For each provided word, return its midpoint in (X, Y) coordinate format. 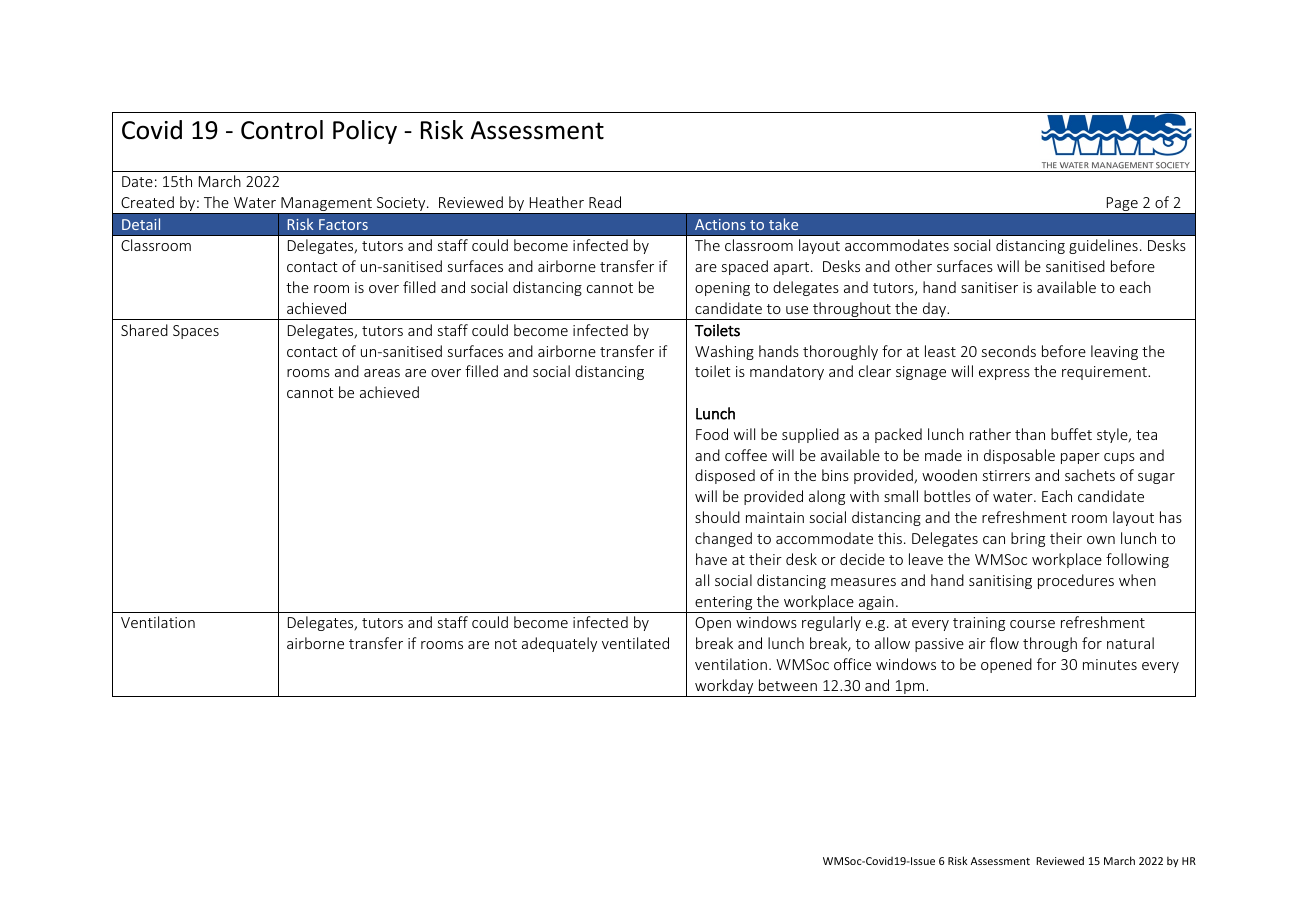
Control (282, 130)
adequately (559, 644)
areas (382, 373)
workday (724, 688)
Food (712, 434)
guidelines (1103, 246)
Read (605, 202)
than (1030, 434)
